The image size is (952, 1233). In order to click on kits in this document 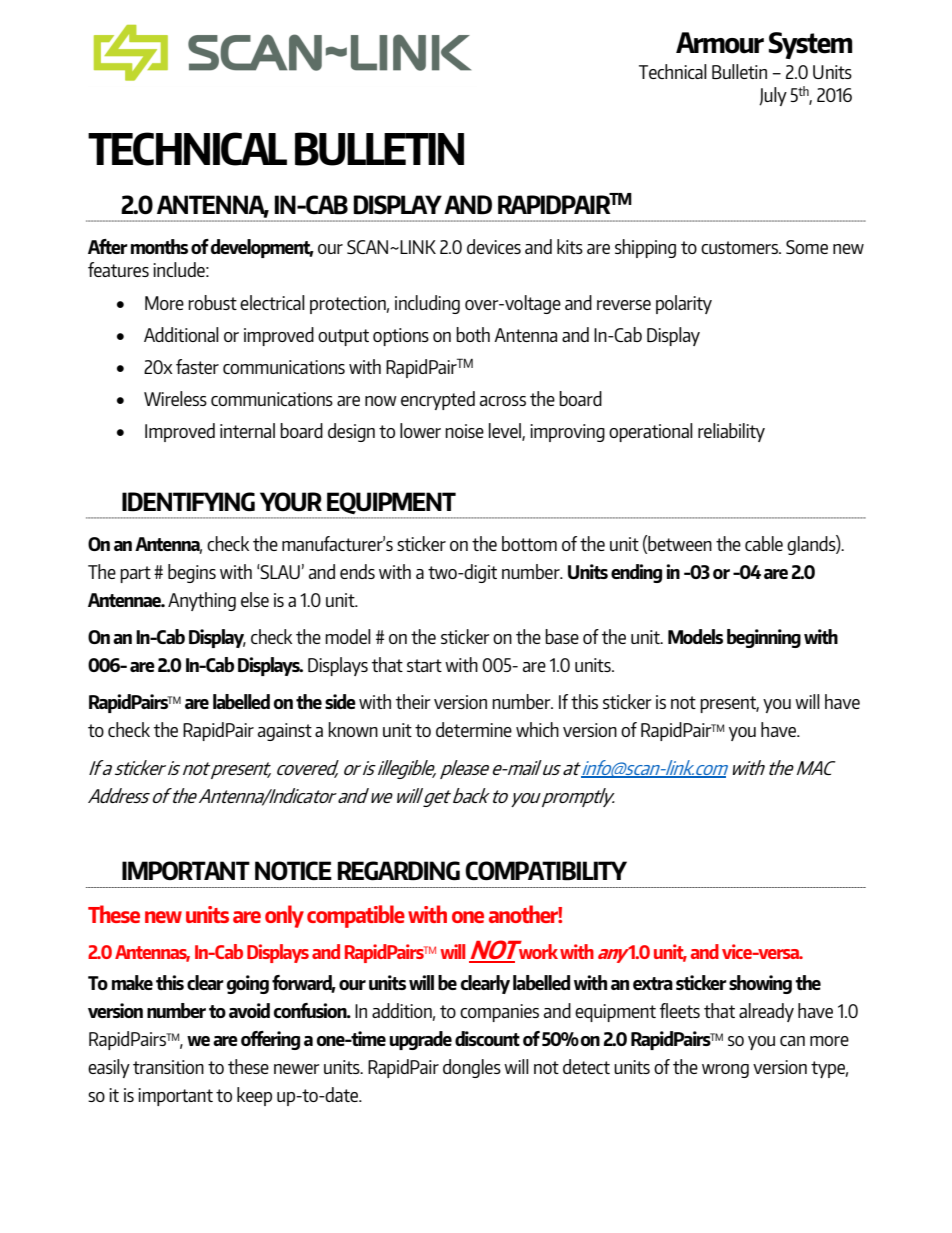, I will do `click(570, 246)`.
